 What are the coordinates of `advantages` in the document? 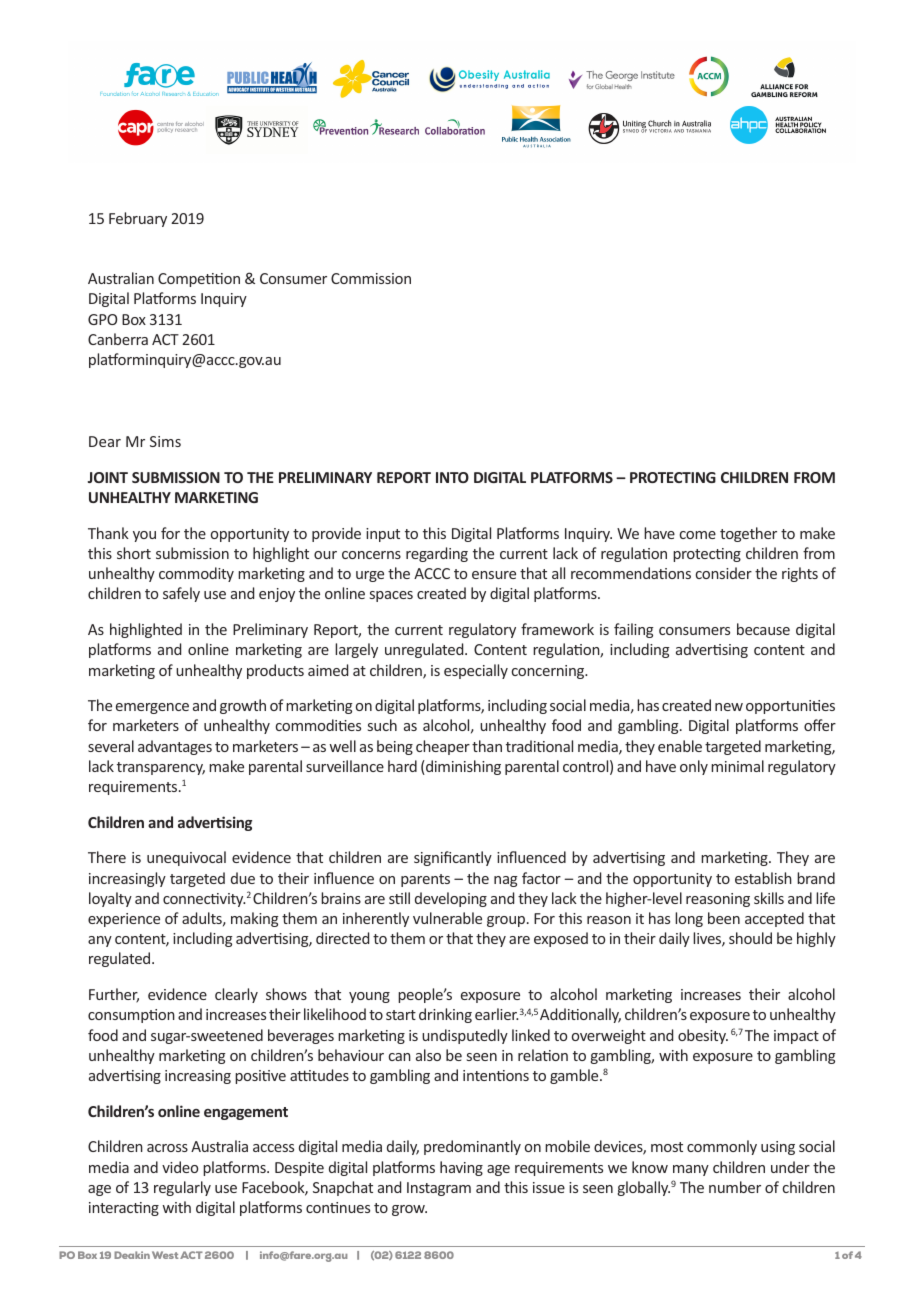 It's located at (175, 747).
